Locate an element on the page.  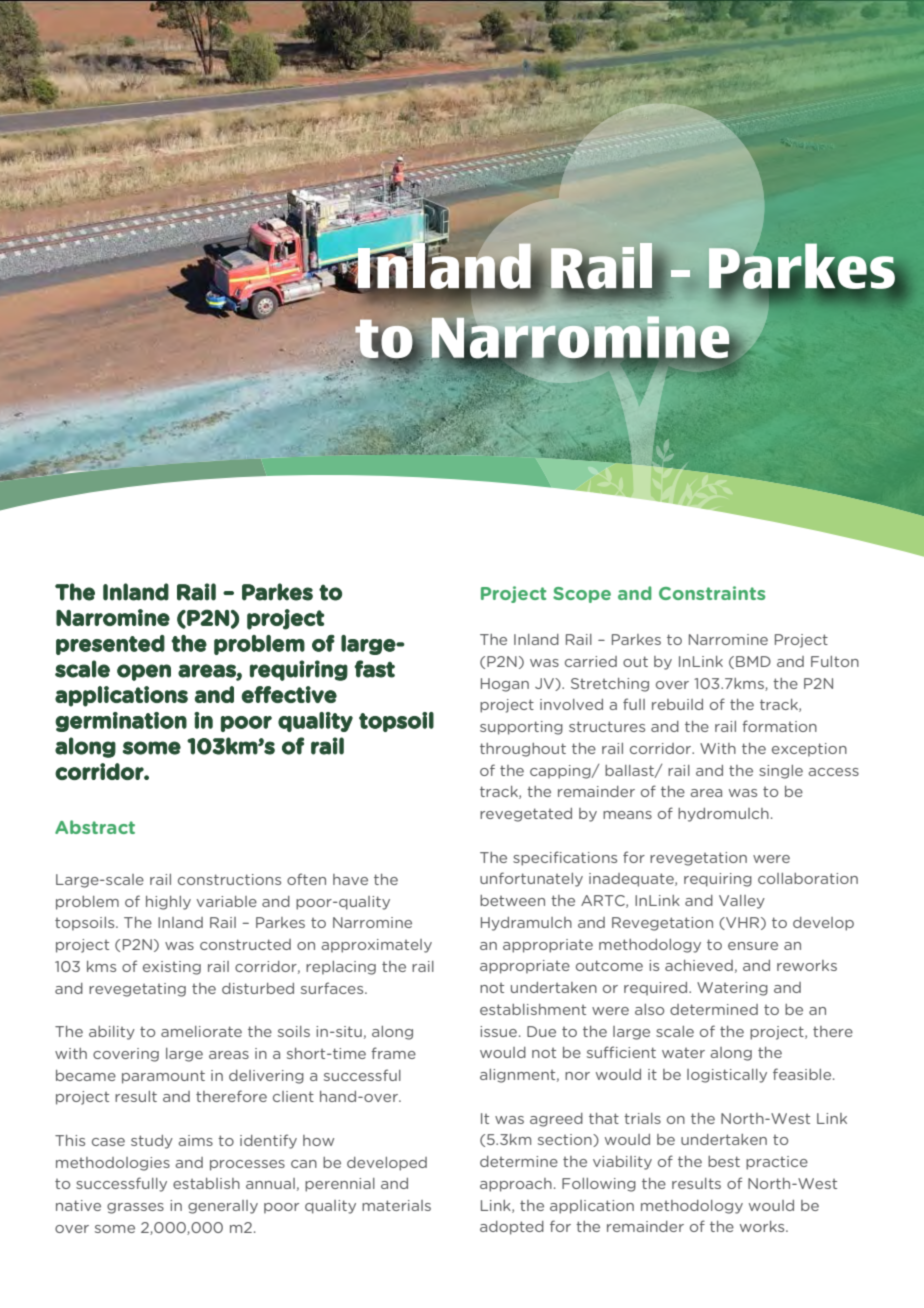
Constraints is located at coordinates (712, 593).
